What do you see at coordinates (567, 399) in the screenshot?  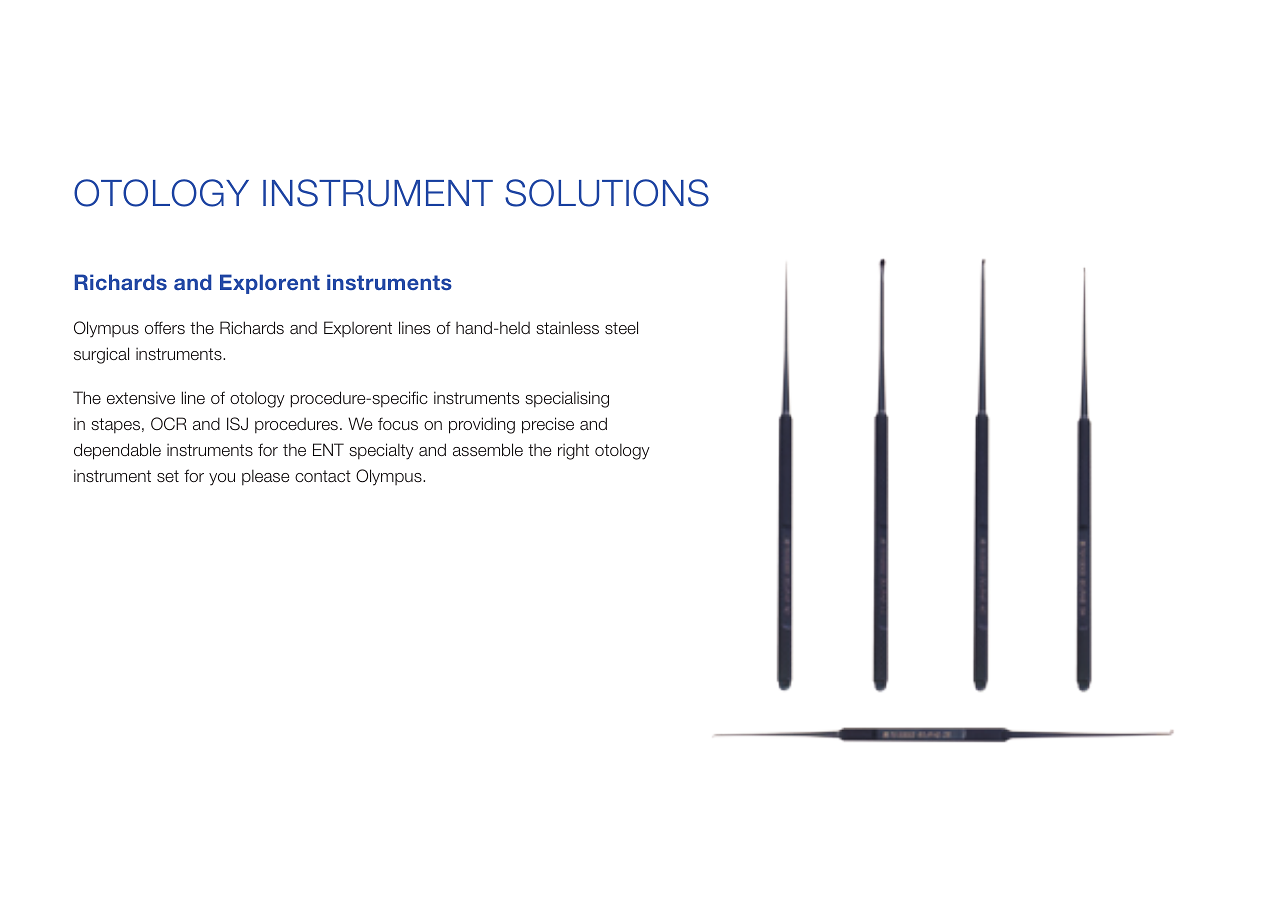 I see `specialising` at bounding box center [567, 399].
